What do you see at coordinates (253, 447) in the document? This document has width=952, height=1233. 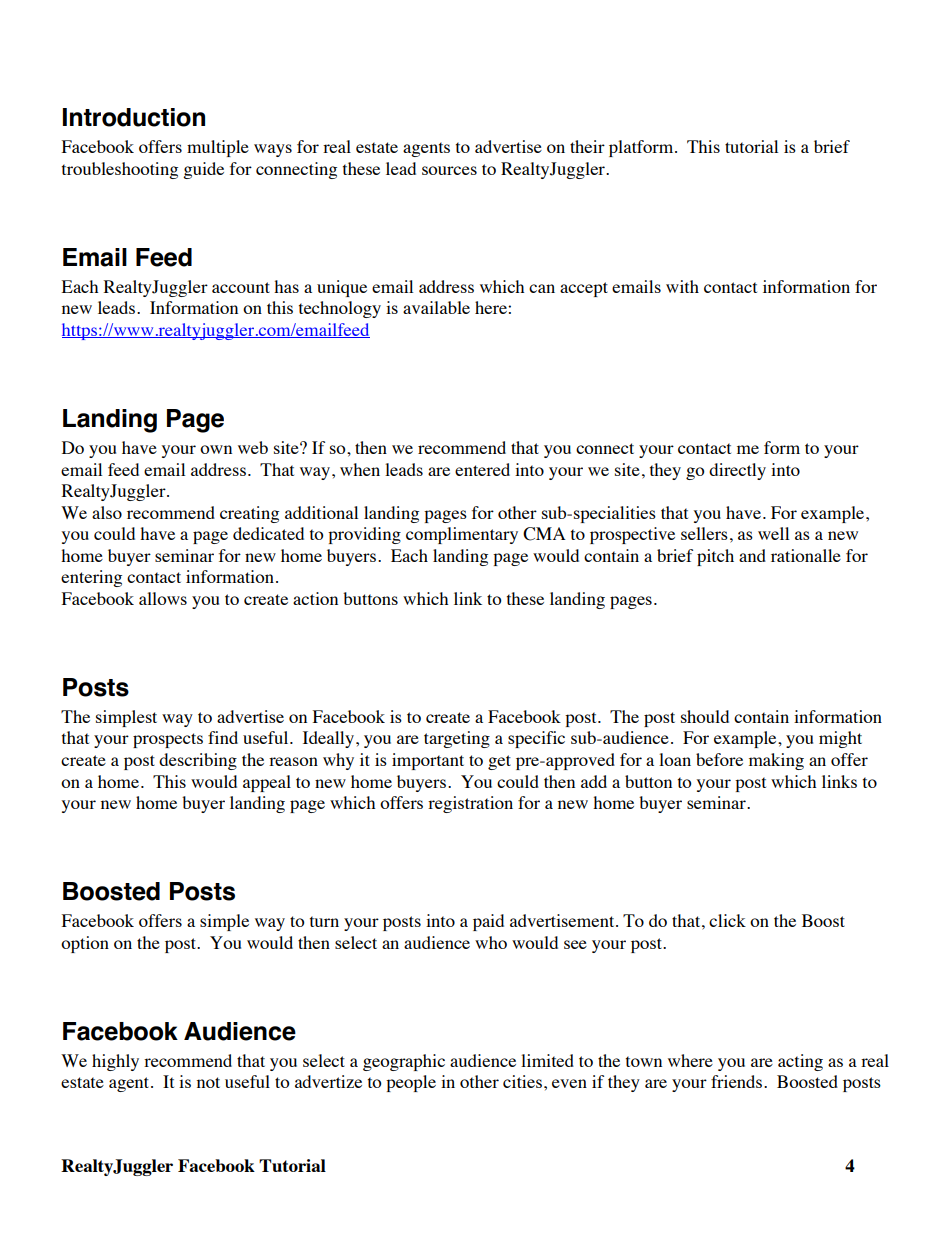 I see `web` at bounding box center [253, 447].
